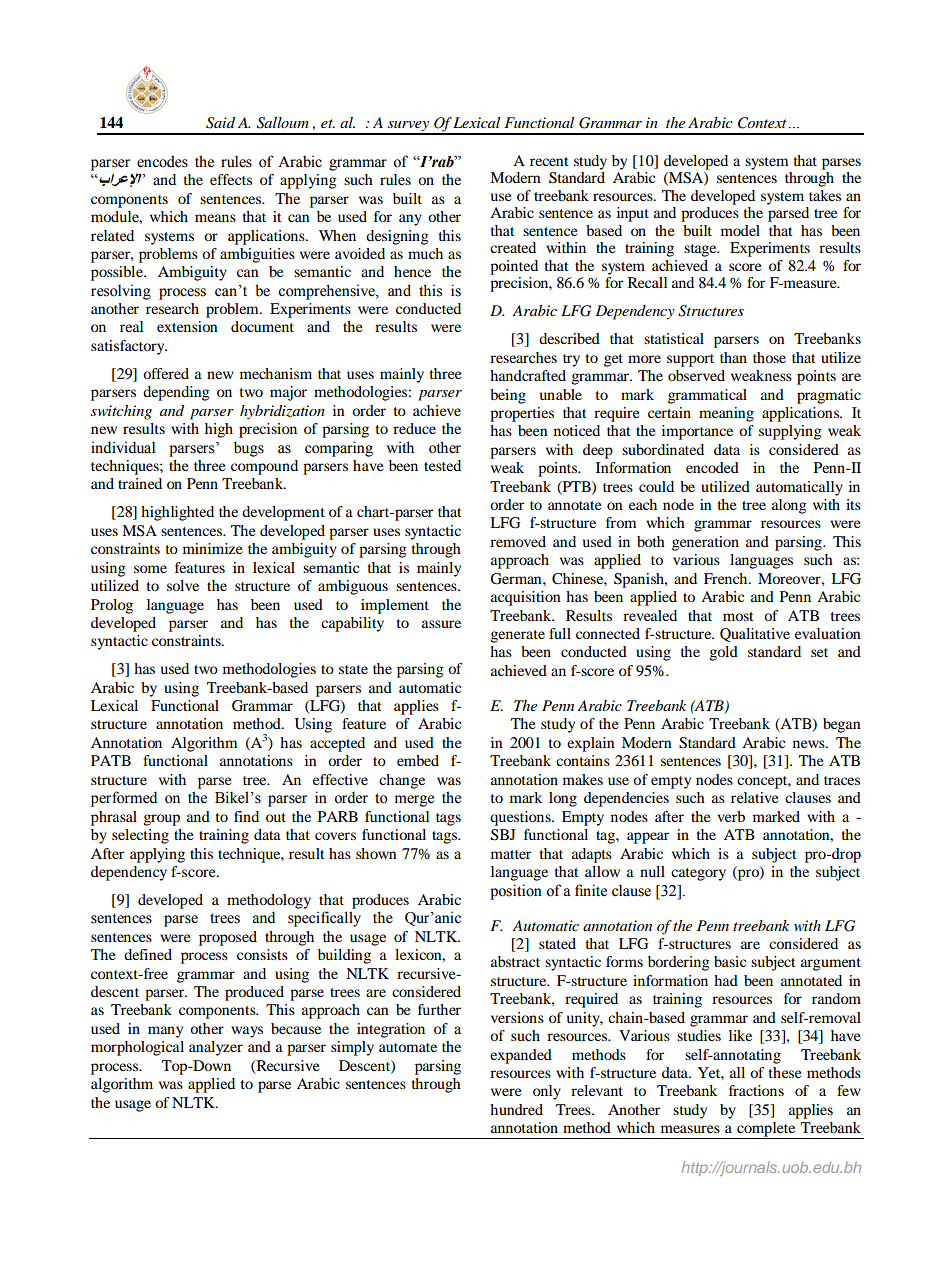 The image size is (952, 1271). What do you see at coordinates (516, 1109) in the screenshot?
I see `hundred` at bounding box center [516, 1109].
